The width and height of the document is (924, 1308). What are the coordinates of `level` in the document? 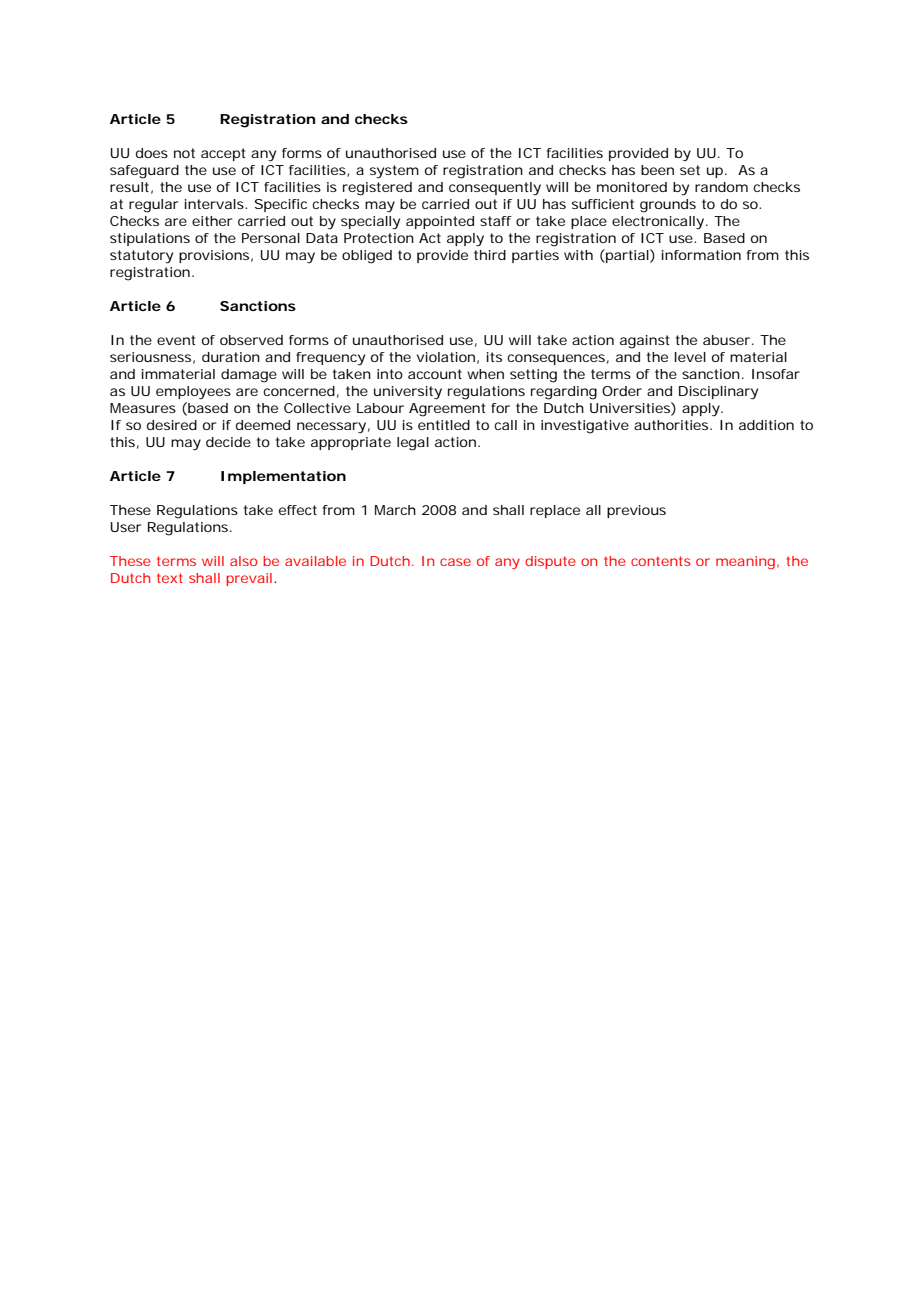 It's located at (690, 357).
